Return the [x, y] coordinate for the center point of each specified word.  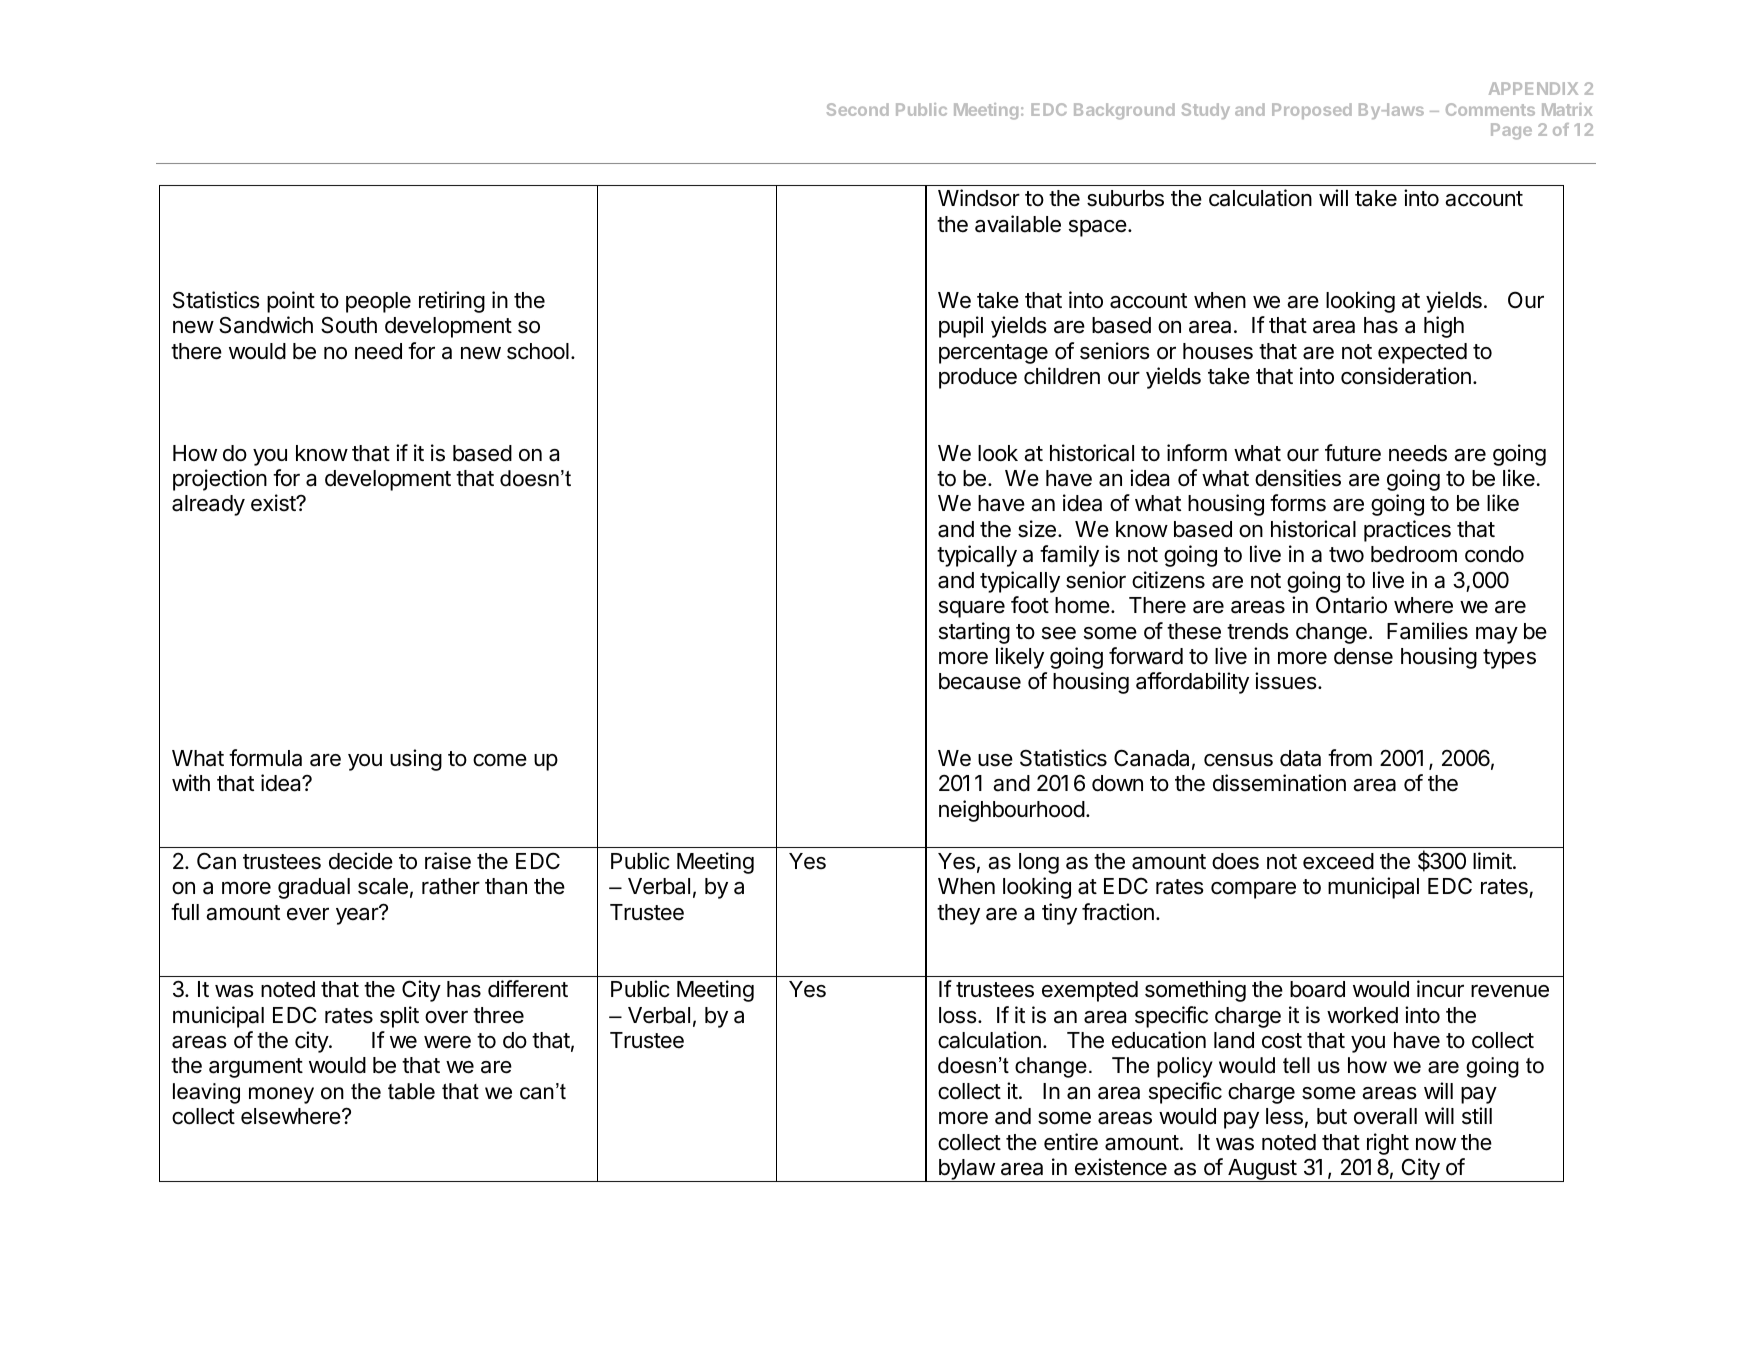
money [281, 1095]
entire [1071, 1142]
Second [858, 109]
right [1388, 1144]
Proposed [1312, 111]
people [378, 302]
